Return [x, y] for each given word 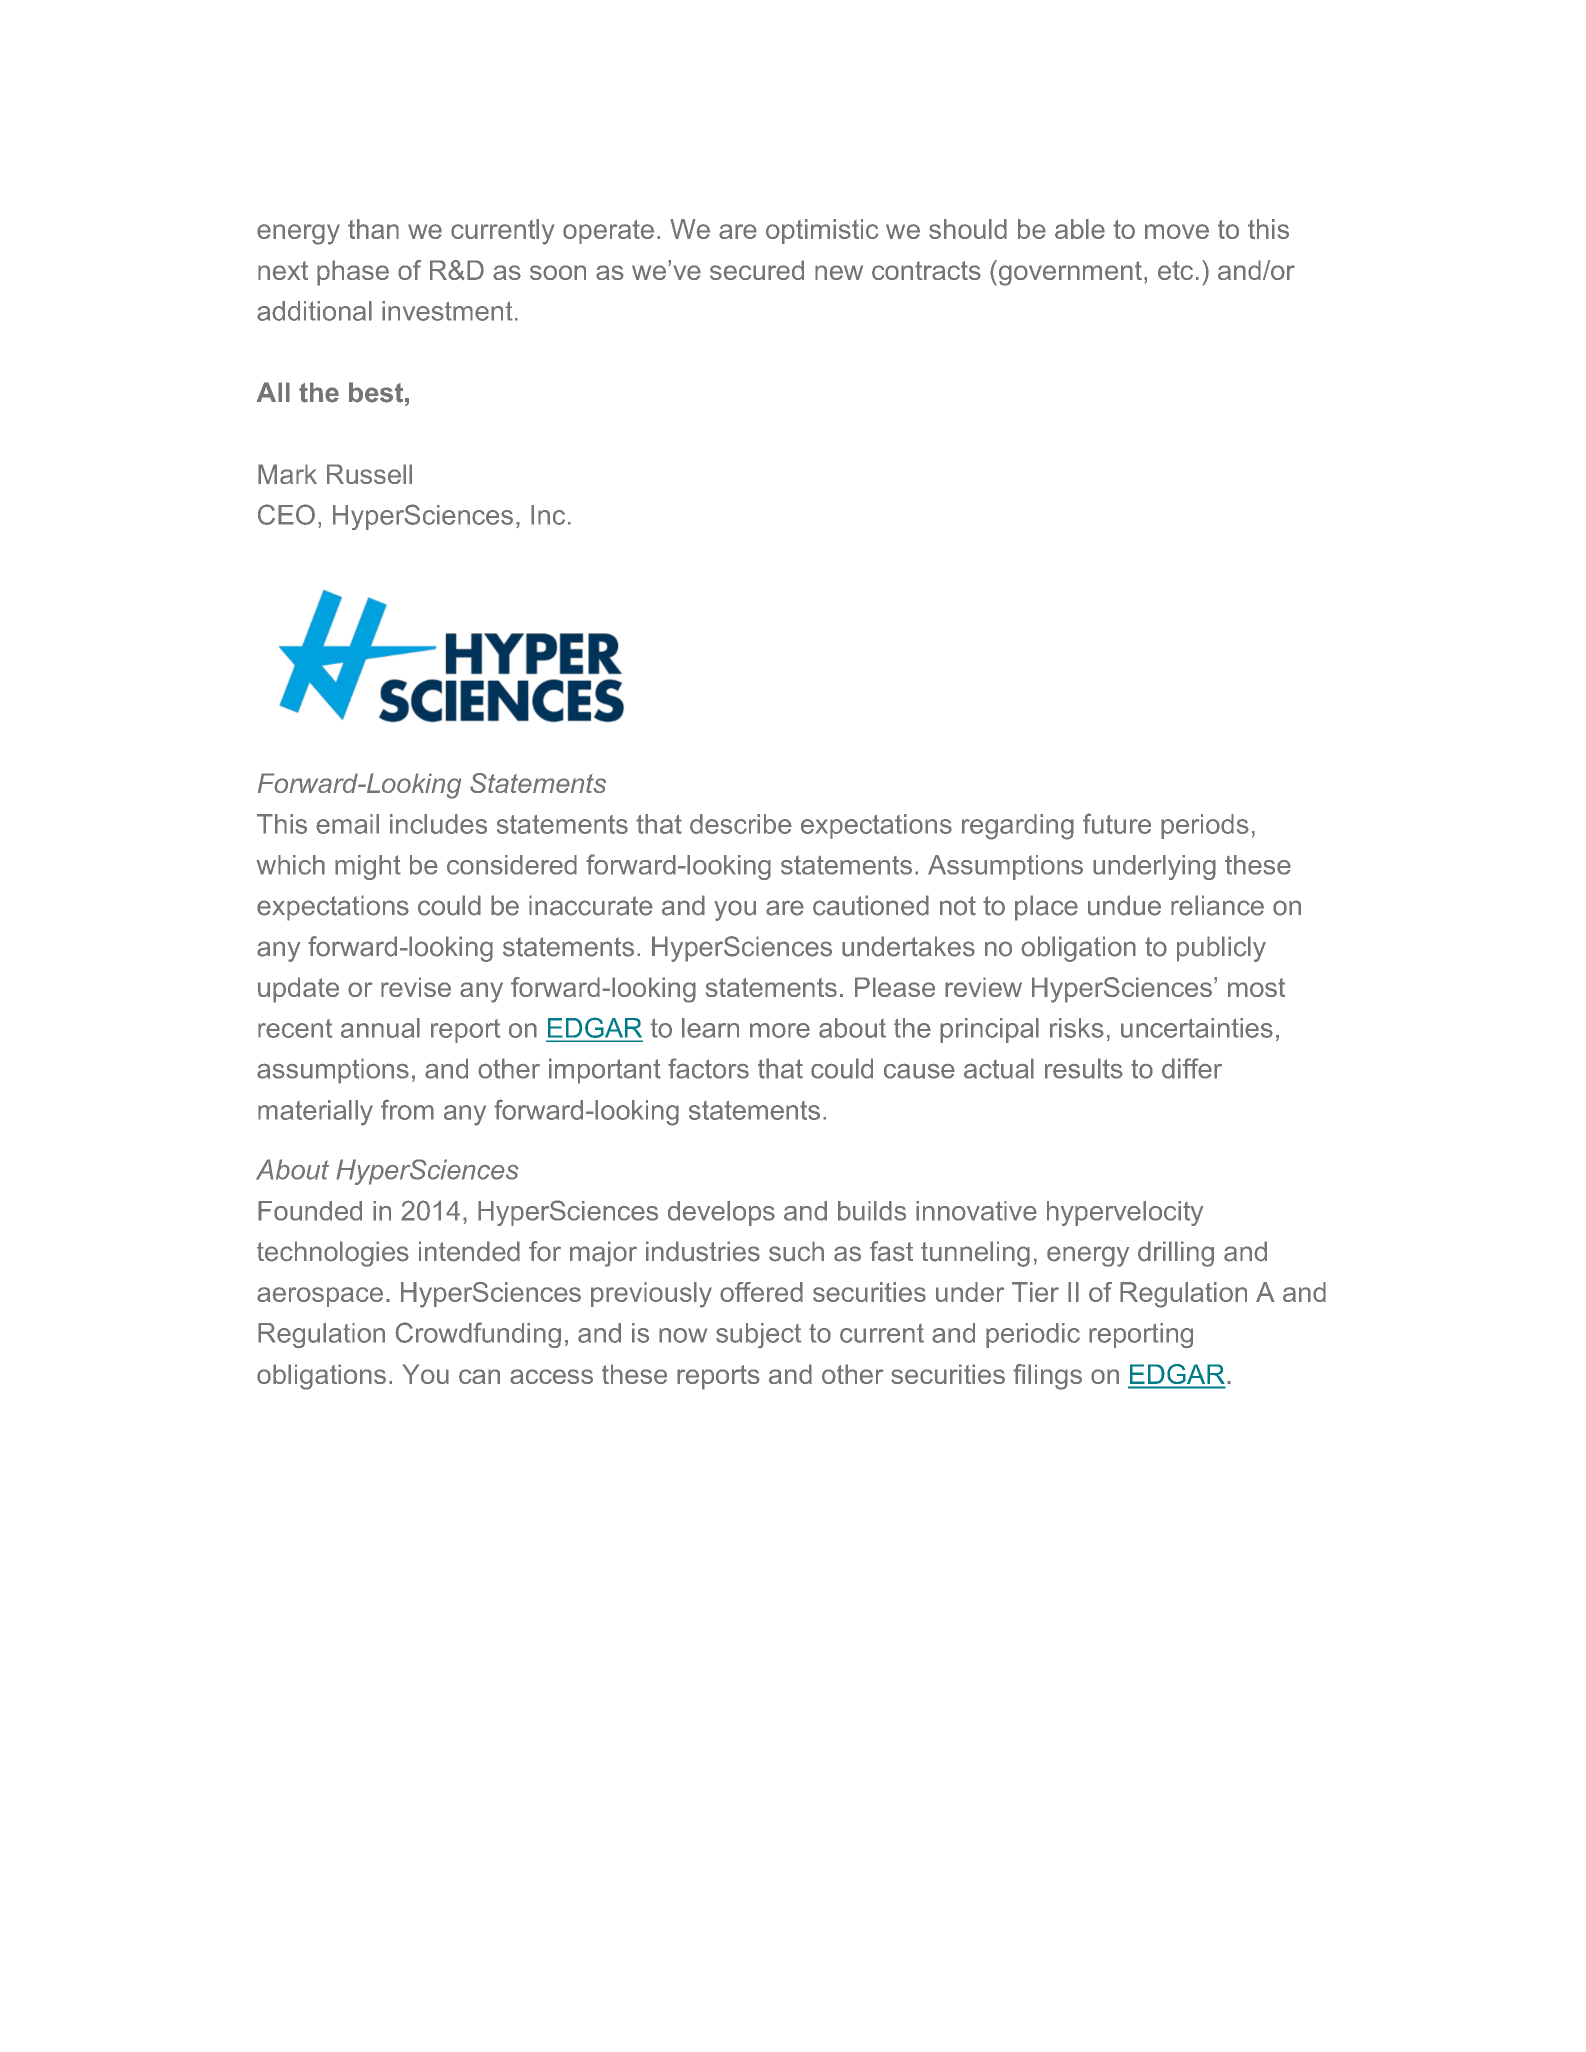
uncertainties [1197, 1028]
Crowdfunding [478, 1335]
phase [353, 273]
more [780, 1030]
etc [1175, 270]
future [1117, 823]
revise [416, 987]
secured [757, 270]
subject [758, 1335]
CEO [286, 514]
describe [741, 824]
